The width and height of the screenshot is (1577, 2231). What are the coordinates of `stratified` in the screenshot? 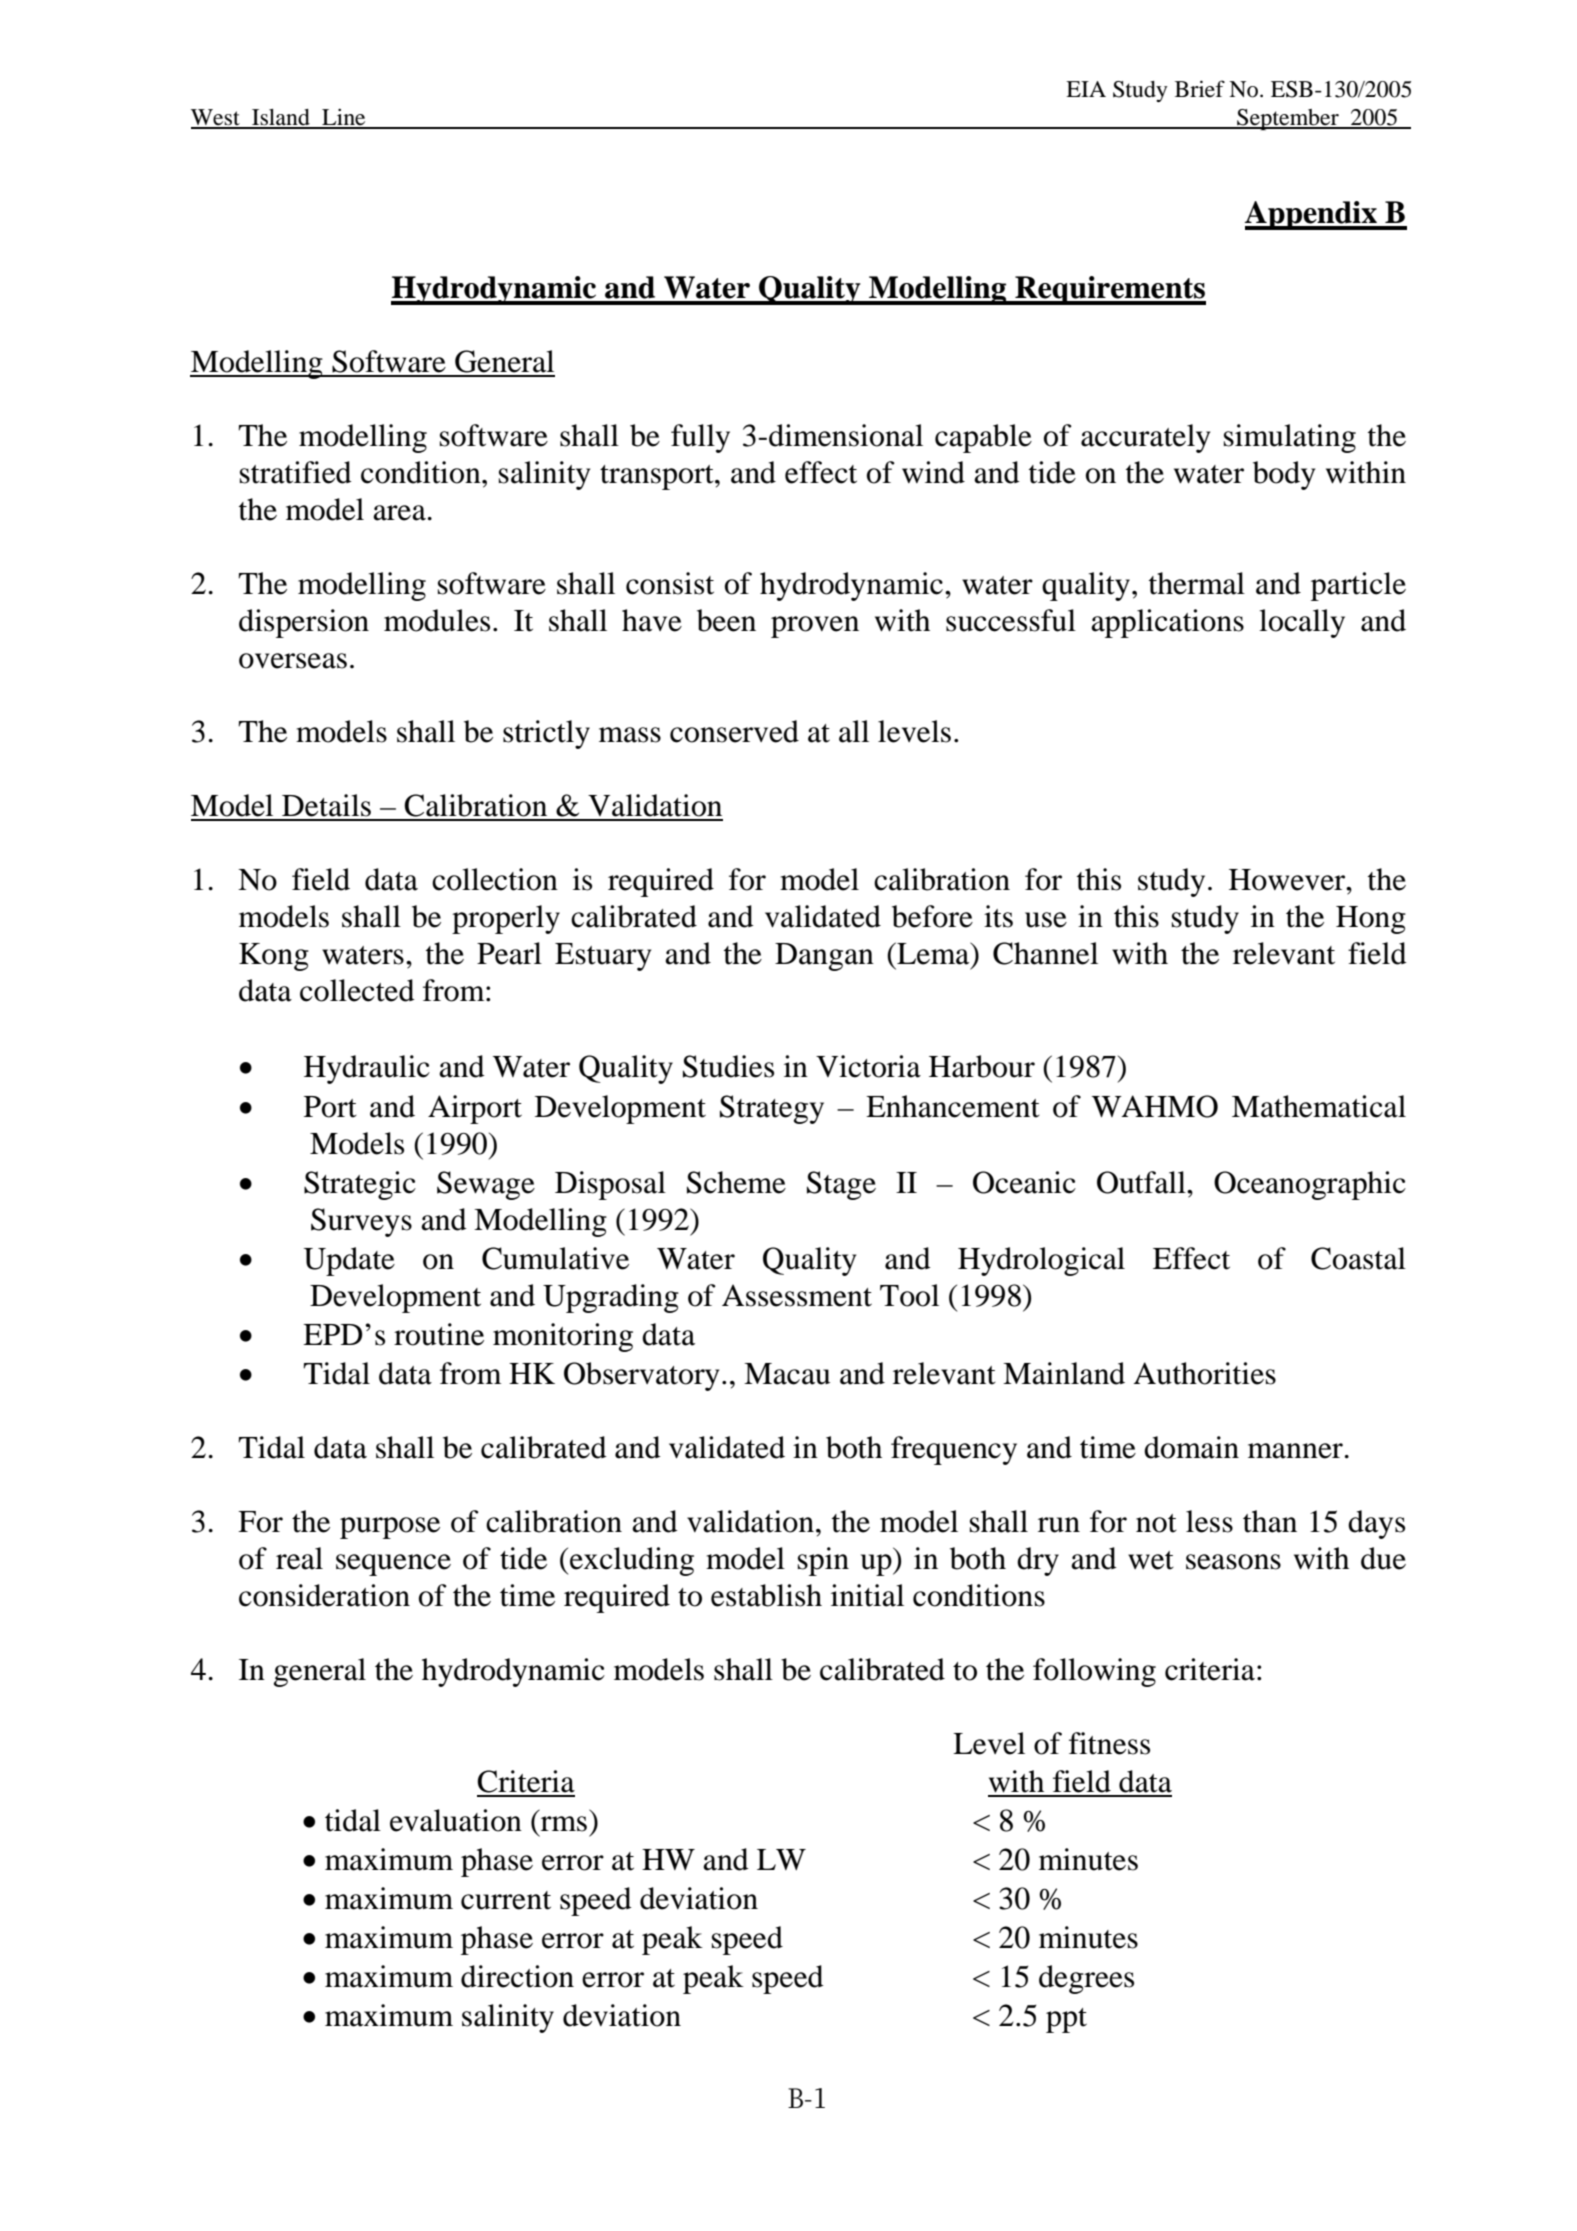 It's located at (296, 472).
